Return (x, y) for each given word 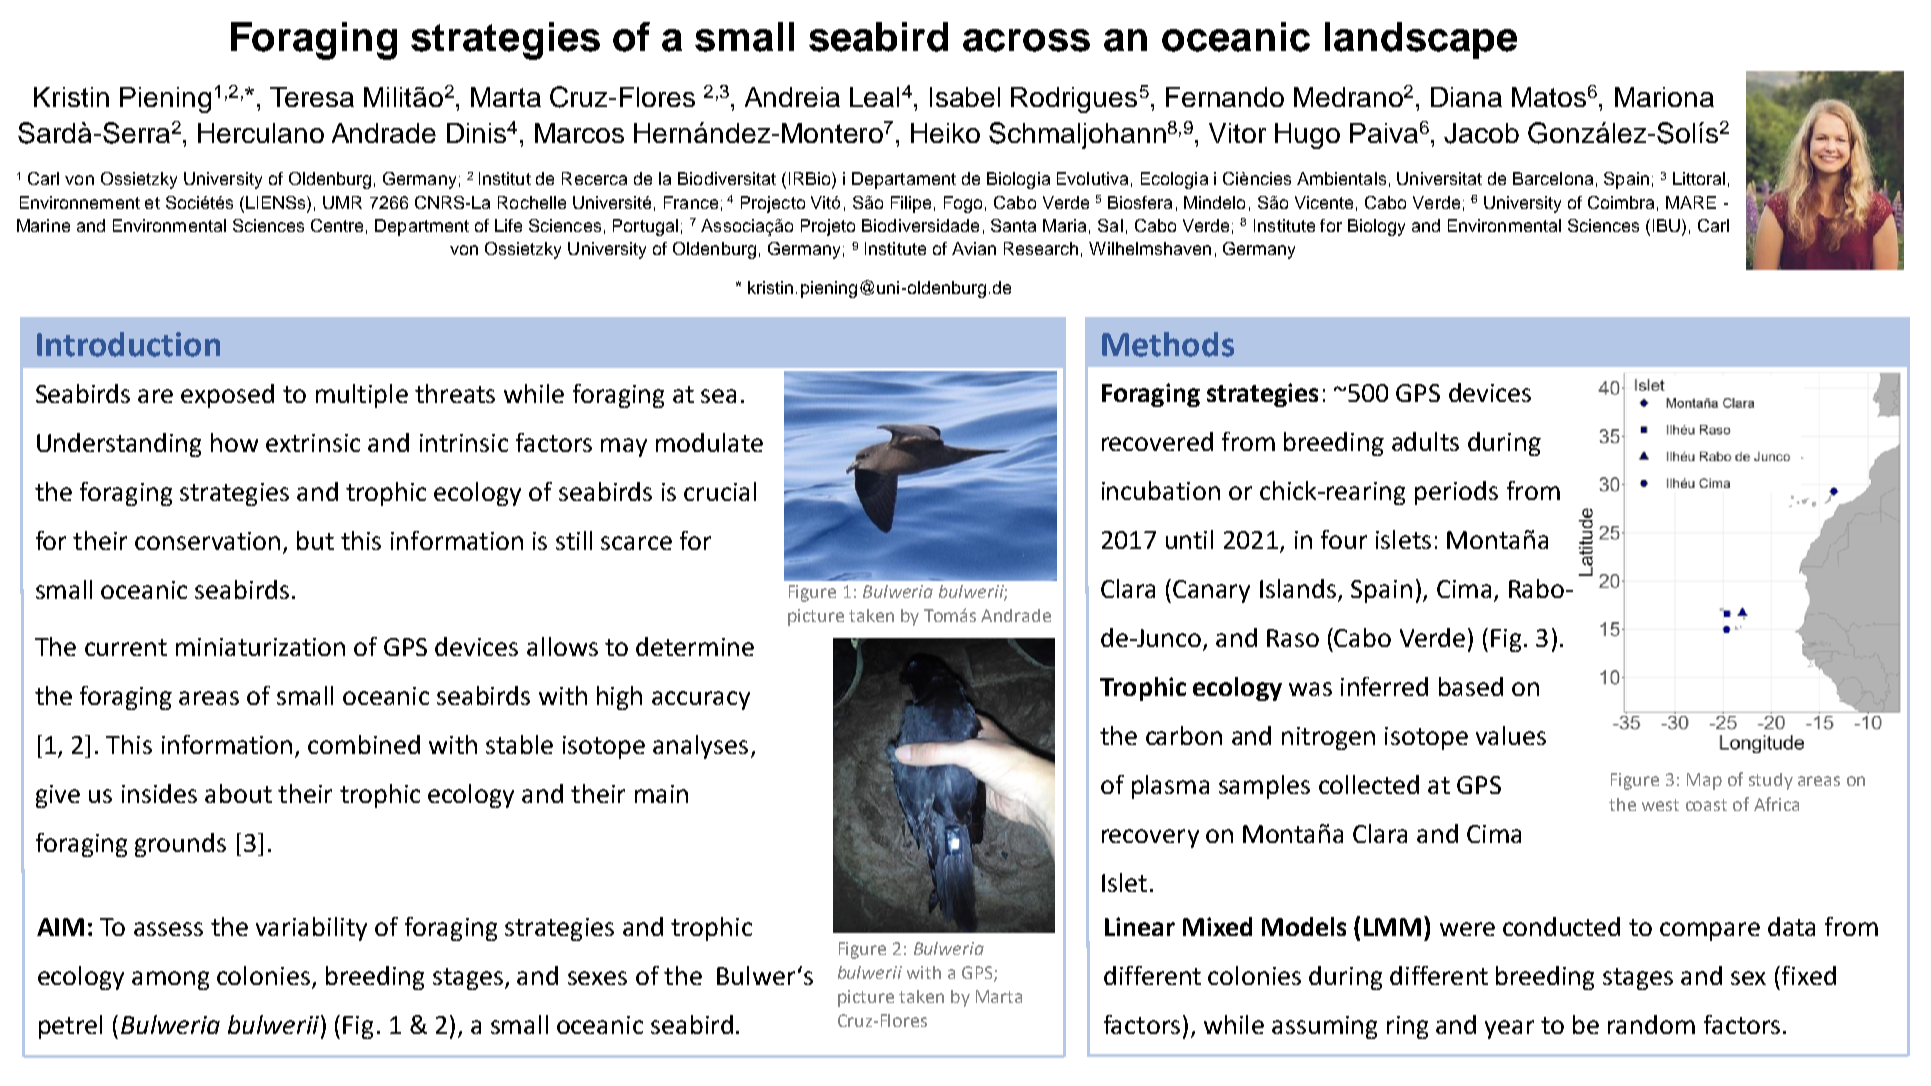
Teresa (312, 97)
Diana (1466, 97)
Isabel (965, 97)
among (170, 980)
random (1651, 1024)
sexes (597, 978)
